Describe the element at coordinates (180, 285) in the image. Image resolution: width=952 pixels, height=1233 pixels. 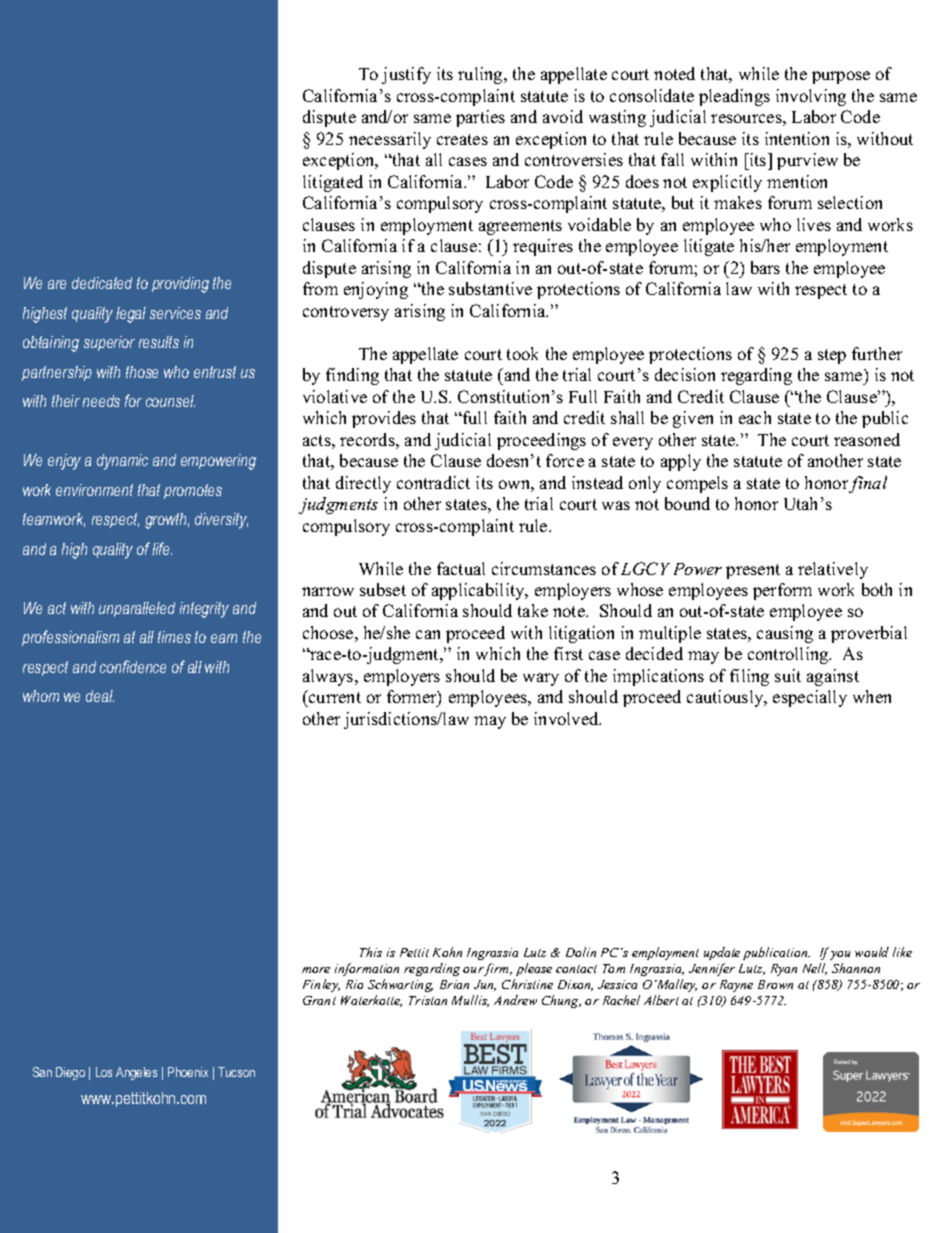
I see `providing` at that location.
